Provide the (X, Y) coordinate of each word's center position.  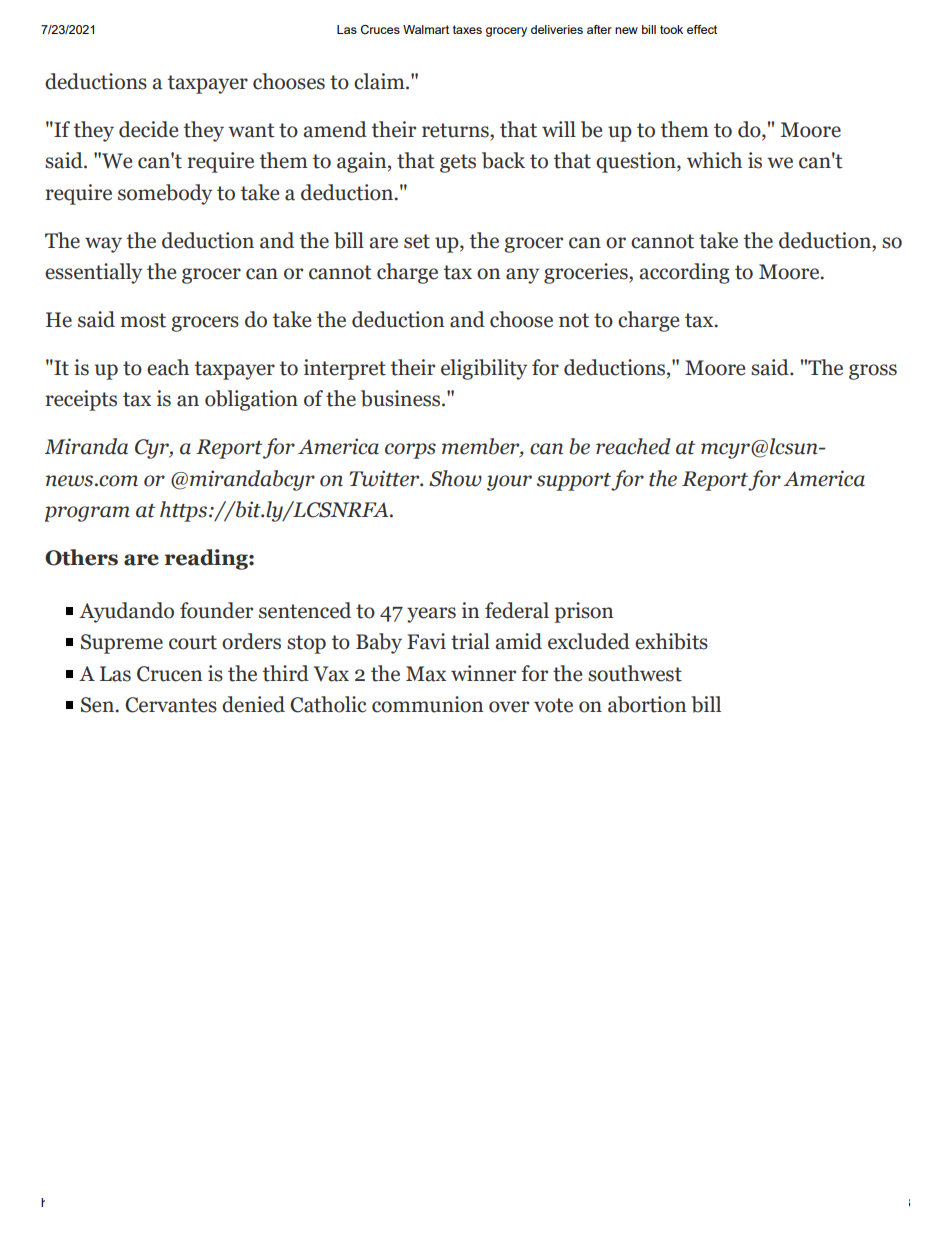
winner (483, 673)
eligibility (484, 369)
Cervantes (171, 705)
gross (873, 372)
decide (148, 129)
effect (702, 29)
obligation (251, 400)
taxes (467, 29)
